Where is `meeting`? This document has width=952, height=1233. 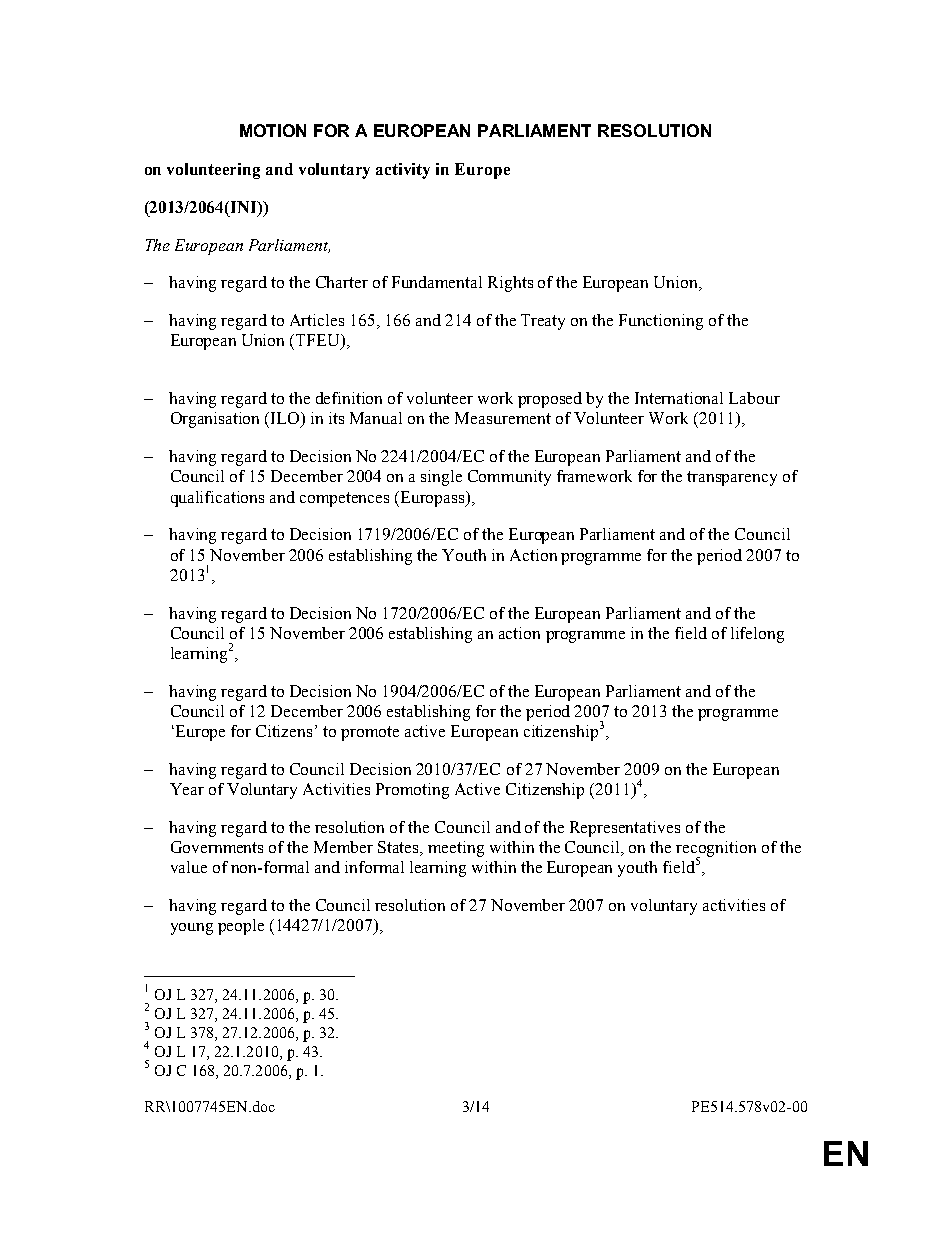
meeting is located at coordinates (456, 849).
